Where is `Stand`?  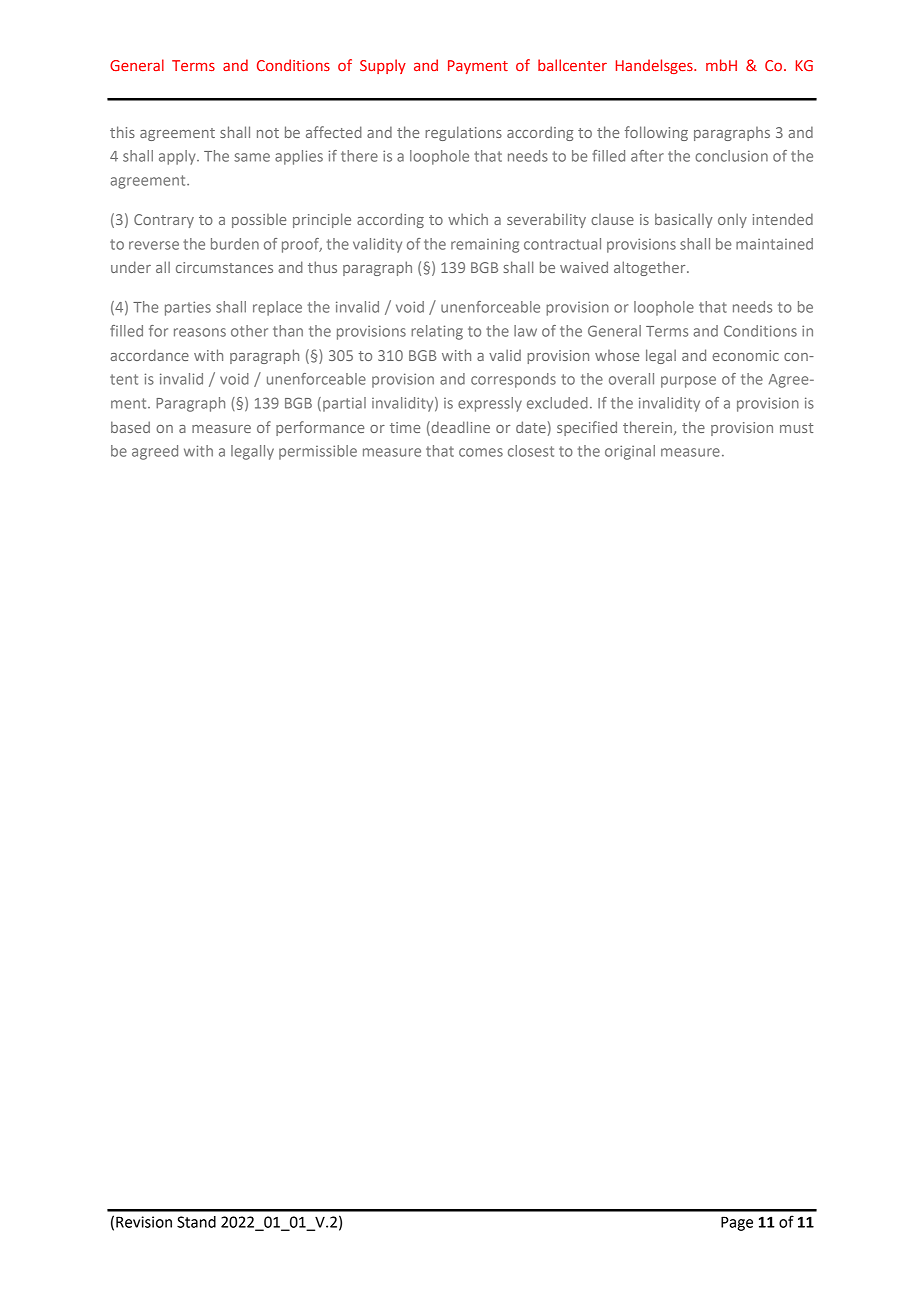 Stand is located at coordinates (196, 1222).
